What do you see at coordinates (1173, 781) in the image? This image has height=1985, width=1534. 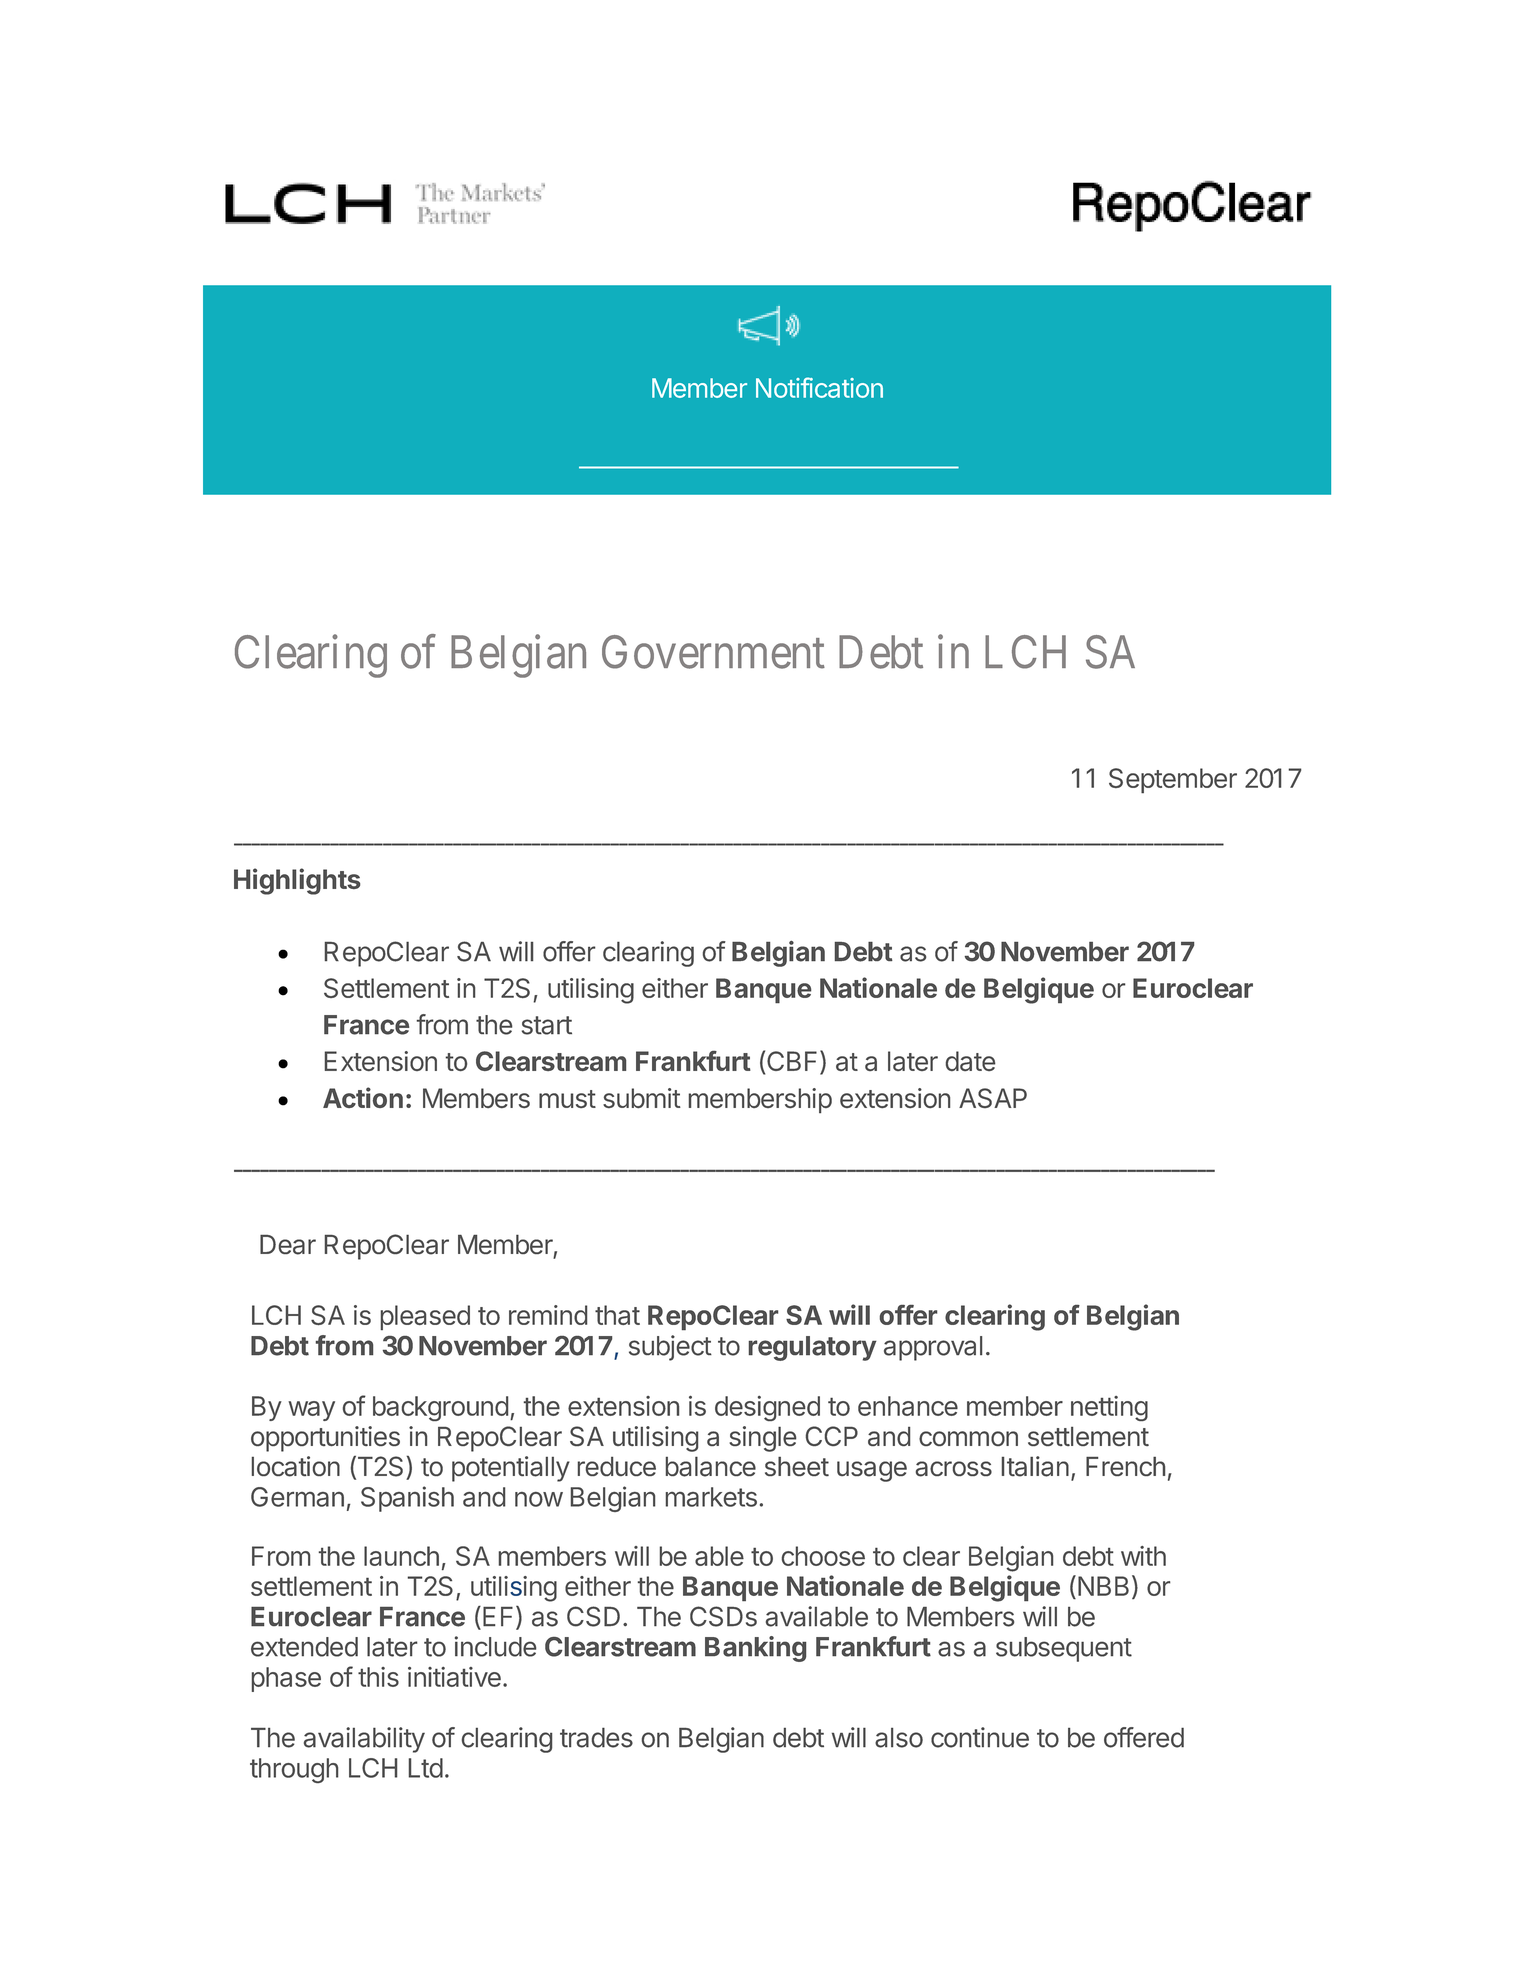 I see `September` at bounding box center [1173, 781].
